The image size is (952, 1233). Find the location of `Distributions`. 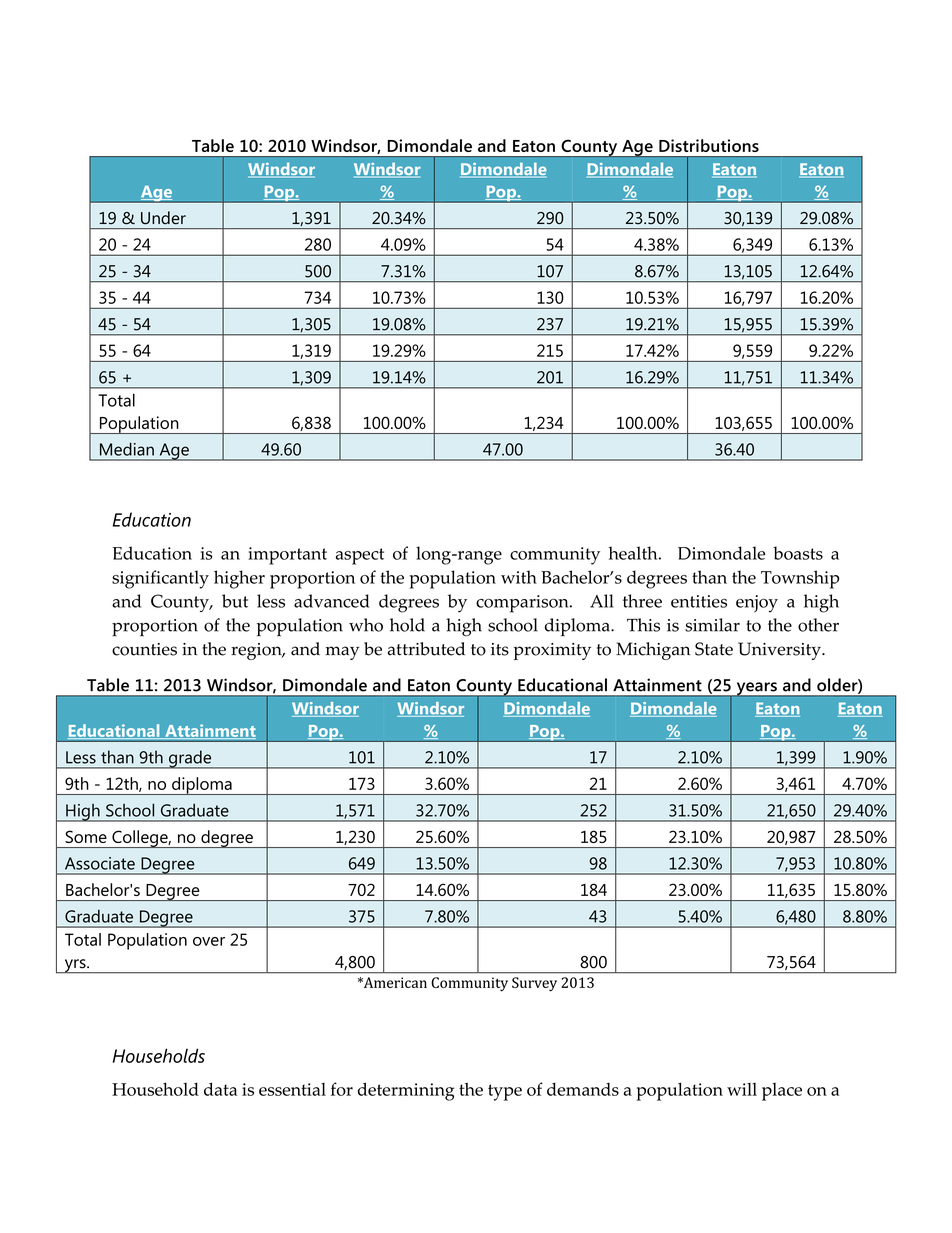

Distributions is located at coordinates (709, 145).
